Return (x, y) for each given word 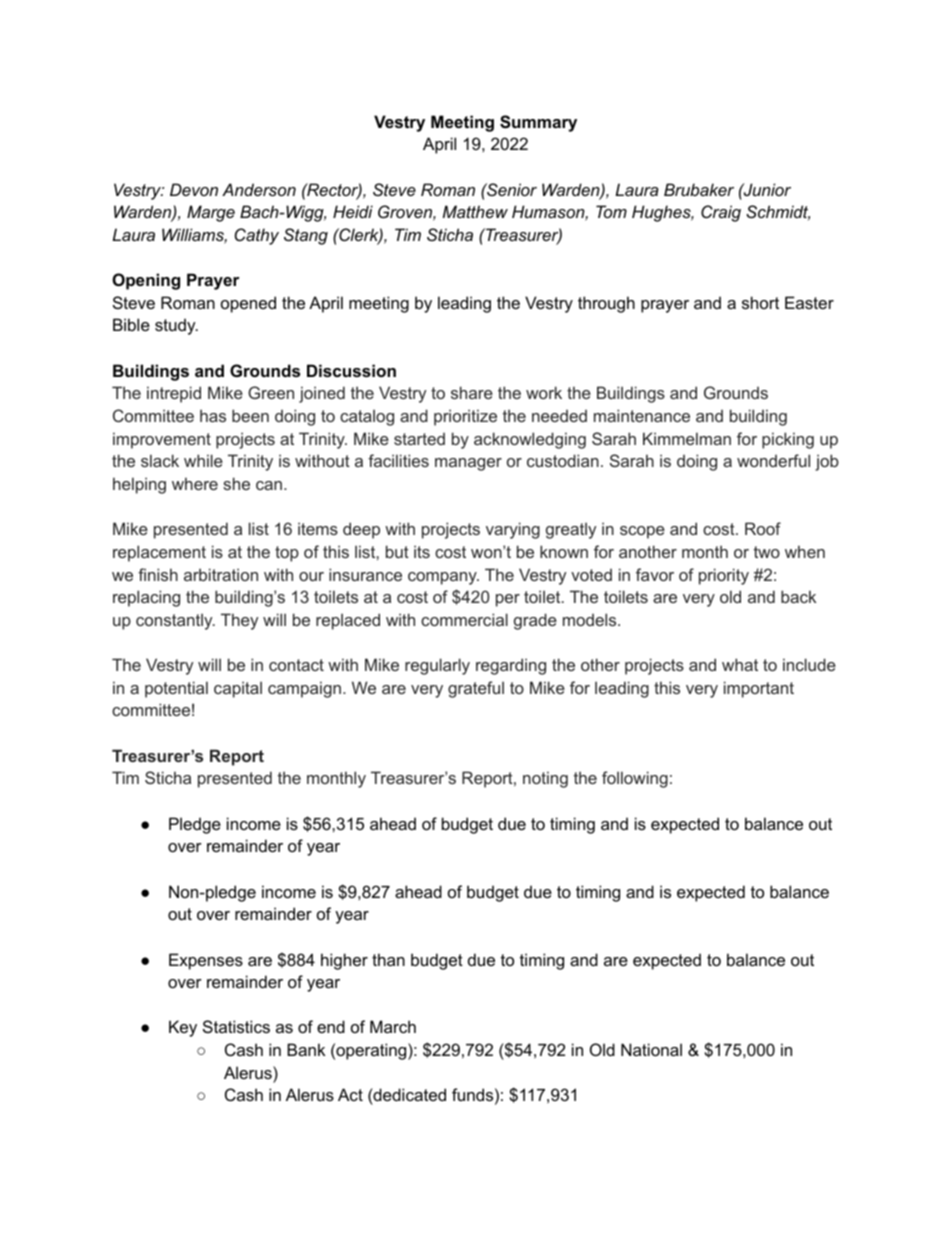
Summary (538, 123)
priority (724, 576)
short (760, 302)
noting (545, 779)
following (635, 779)
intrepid (174, 394)
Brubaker (699, 189)
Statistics (236, 1026)
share (472, 392)
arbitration (221, 574)
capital (238, 689)
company (443, 578)
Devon (194, 189)
